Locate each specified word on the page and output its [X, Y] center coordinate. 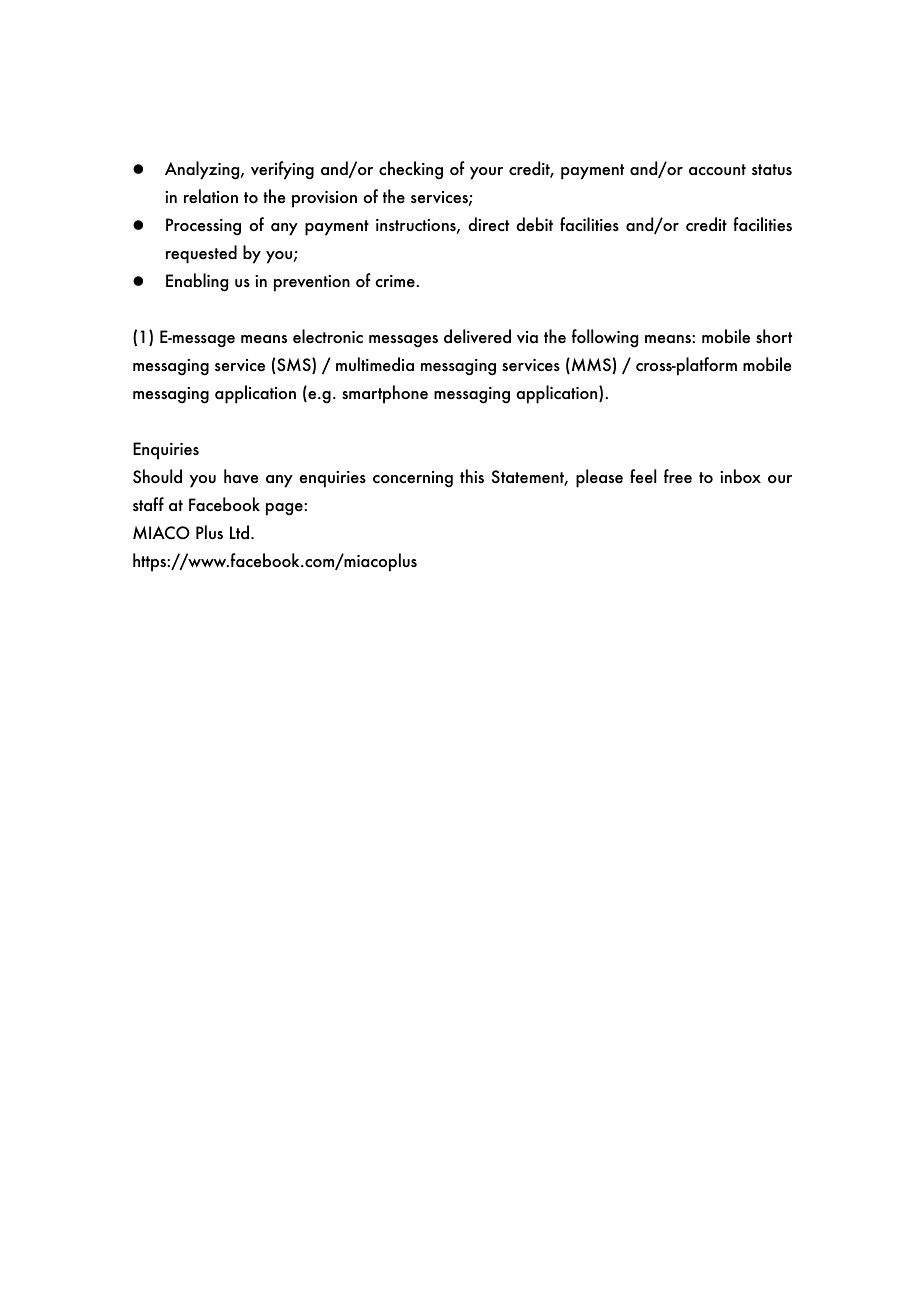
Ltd [239, 532]
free [678, 476]
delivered [477, 336]
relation [211, 196]
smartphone [385, 394]
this [472, 476]
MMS [591, 366]
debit [534, 224]
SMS [294, 366]
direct [488, 224]
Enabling [197, 282]
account [717, 170]
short [774, 336]
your [486, 173]
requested [201, 254]
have [241, 476]
